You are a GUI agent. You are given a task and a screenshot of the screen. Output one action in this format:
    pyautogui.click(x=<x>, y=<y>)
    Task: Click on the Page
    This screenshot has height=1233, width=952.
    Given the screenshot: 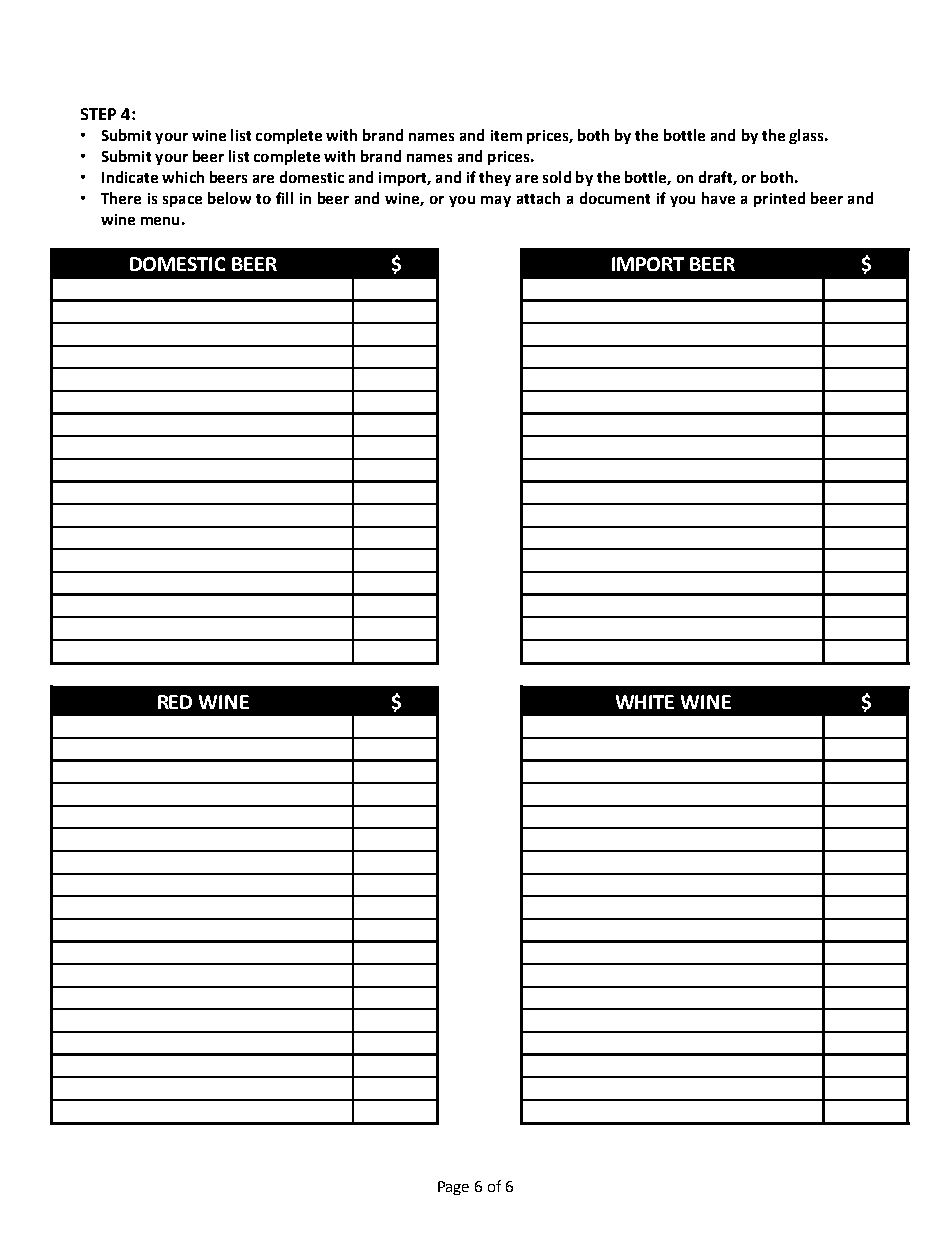 What is the action you would take?
    pyautogui.click(x=453, y=1188)
